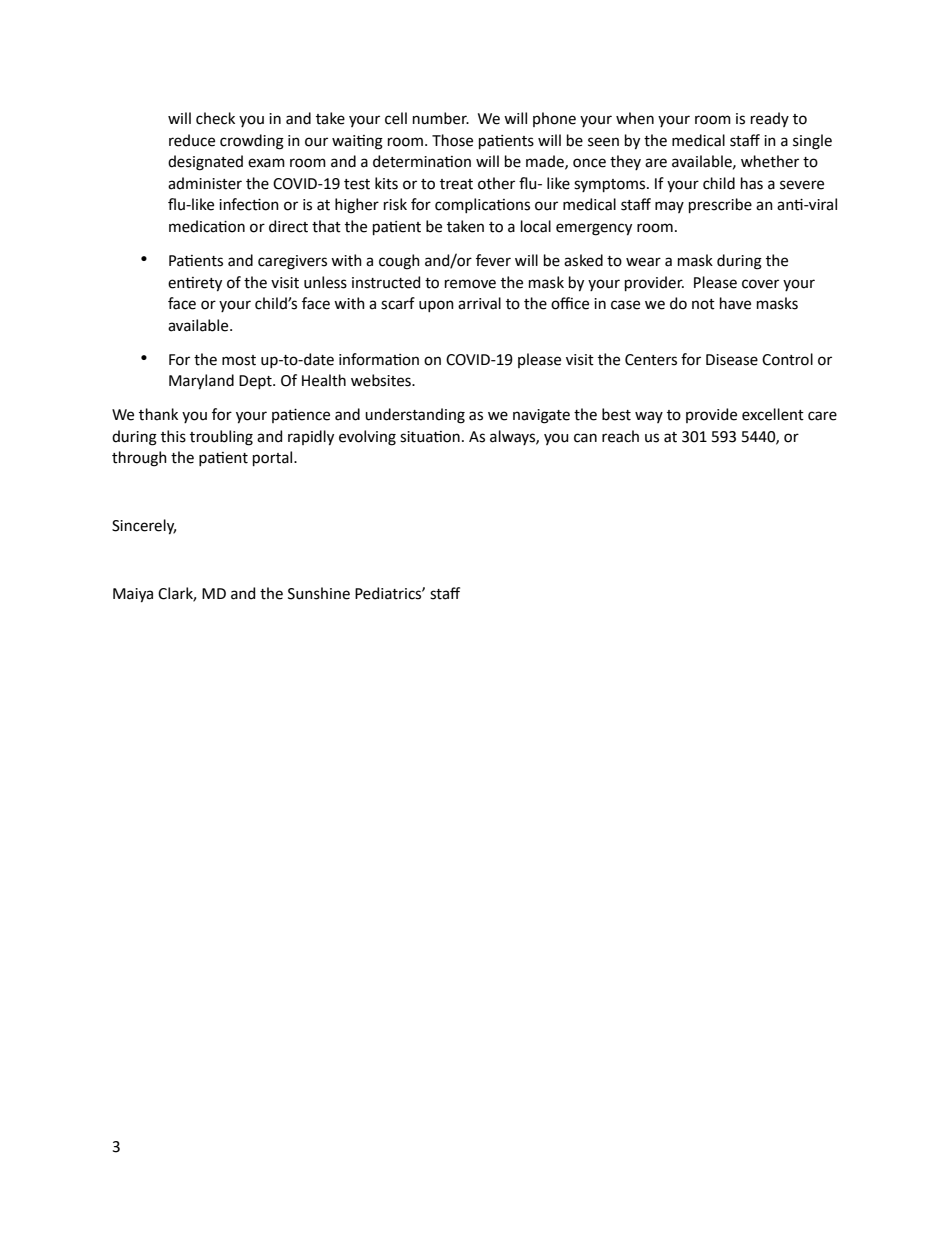  What do you see at coordinates (319, 593) in the screenshot?
I see `Sunshine` at bounding box center [319, 593].
